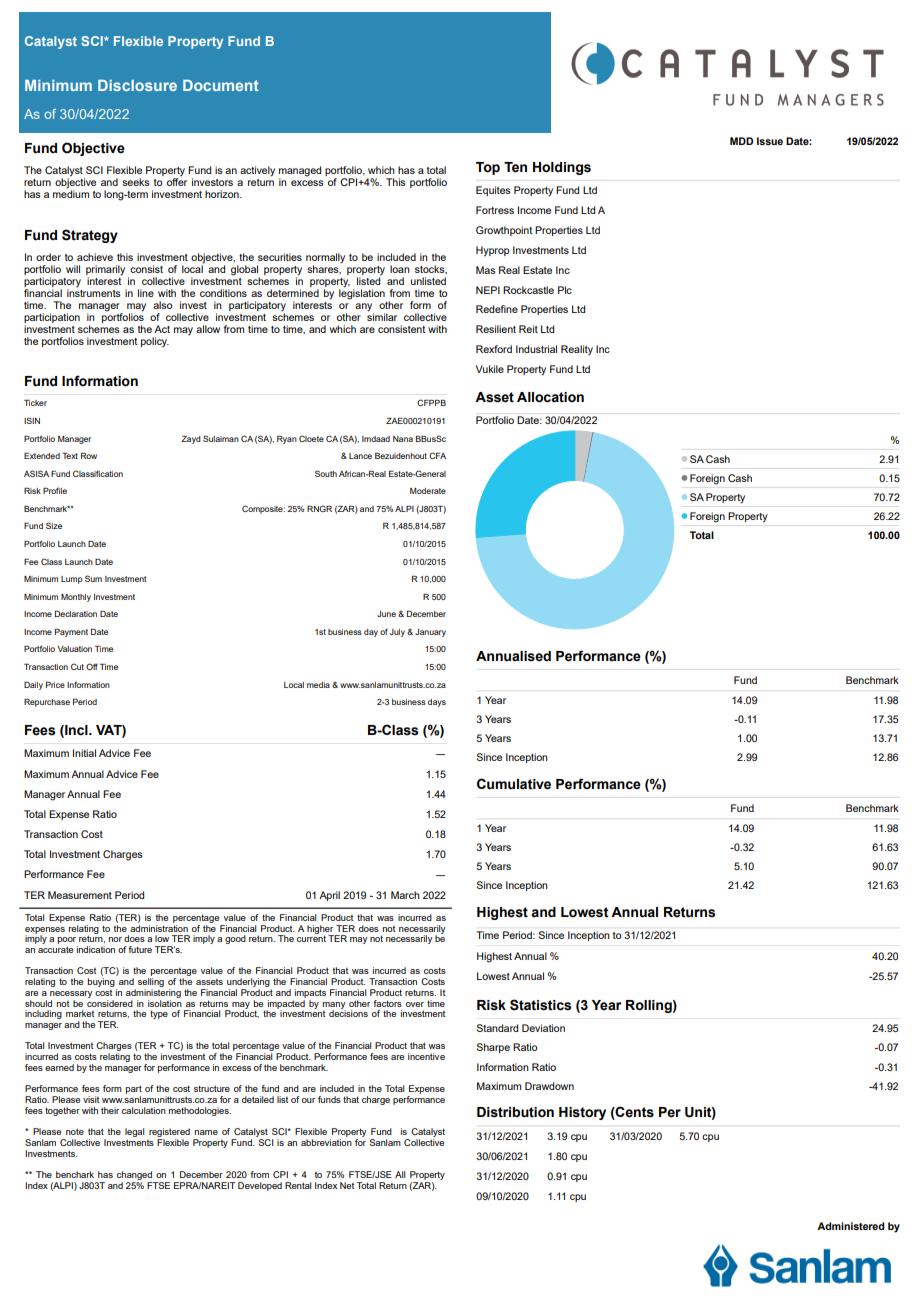 The height and width of the image is (1307, 924). What do you see at coordinates (741, 141) in the image?
I see `MDD` at bounding box center [741, 141].
